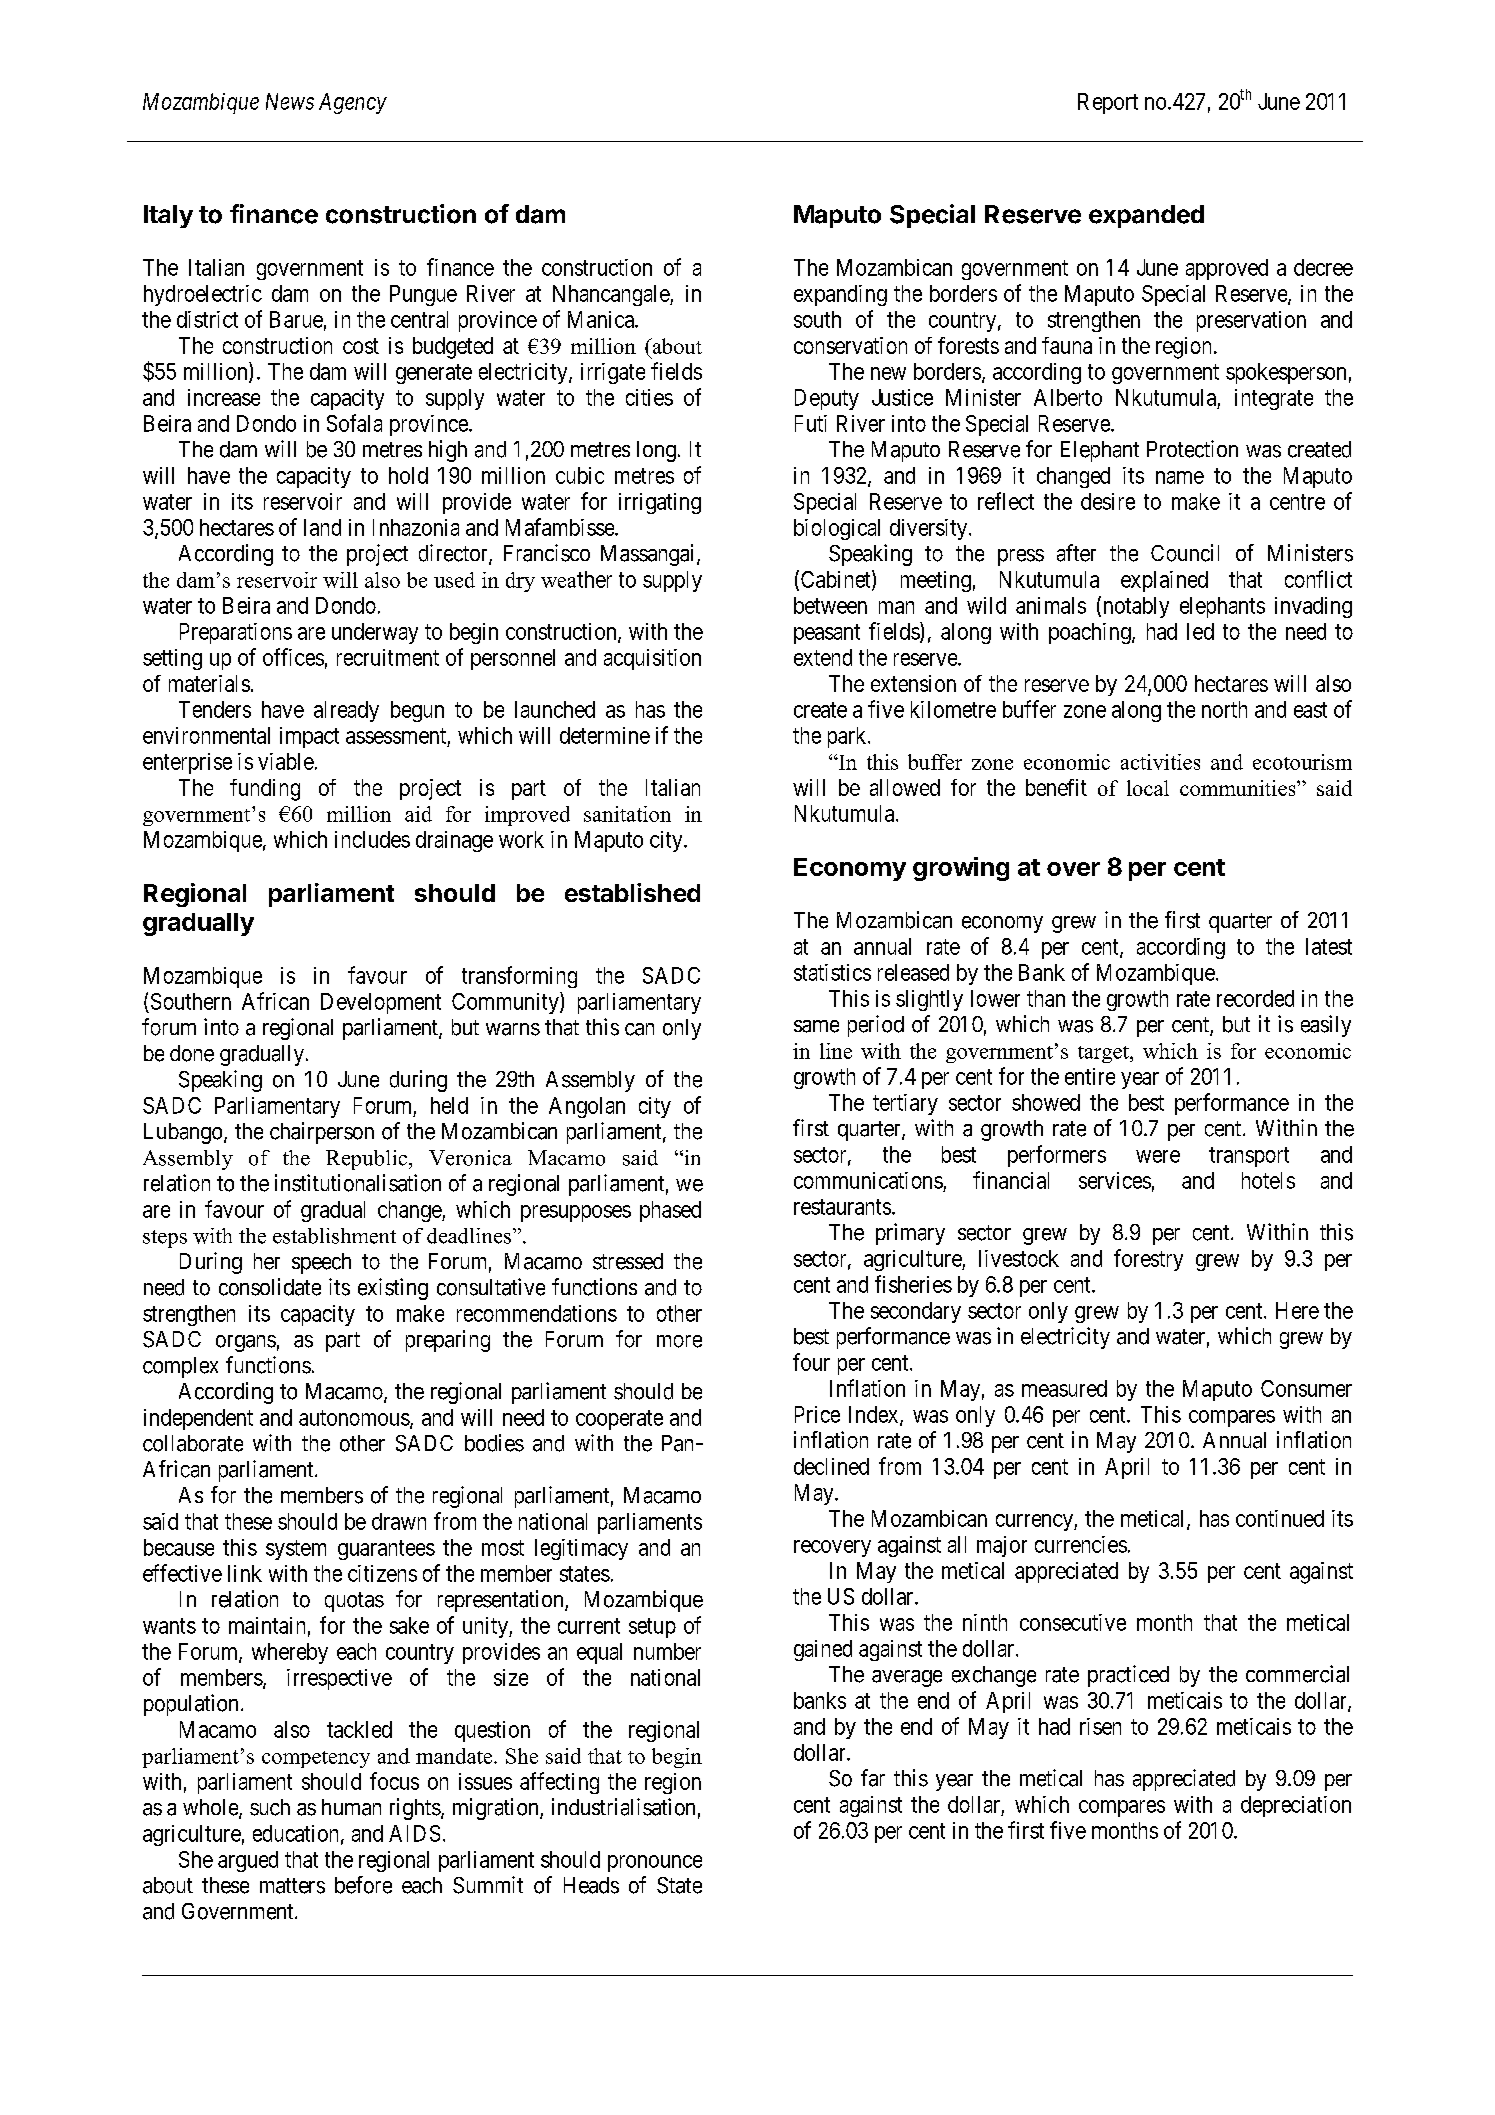 The image size is (1495, 2115). Describe the element at coordinates (840, 295) in the image. I see `expanding` at that location.
